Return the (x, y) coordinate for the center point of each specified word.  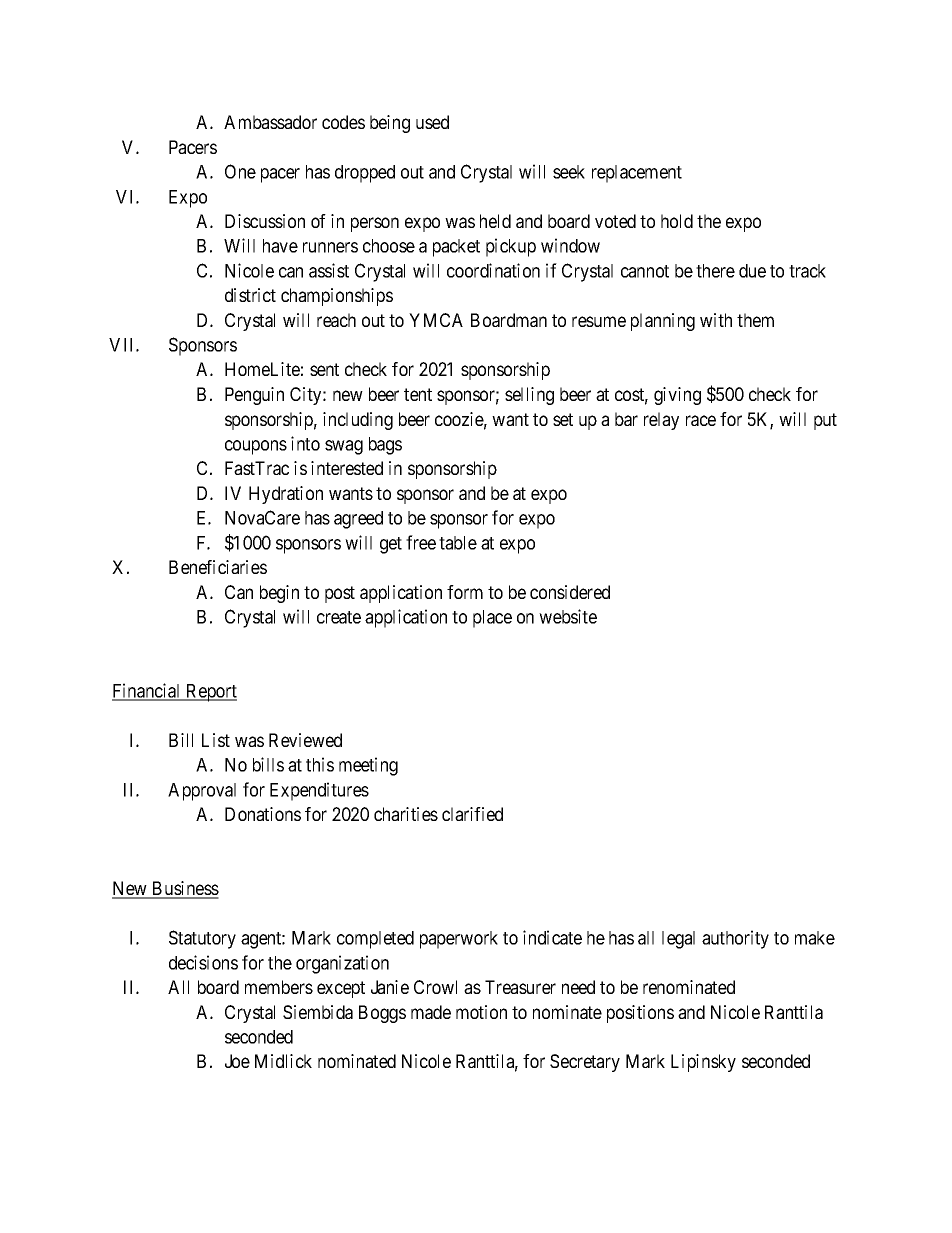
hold (677, 221)
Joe (237, 1061)
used (432, 122)
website (568, 616)
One (240, 171)
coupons (256, 447)
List (216, 740)
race (701, 420)
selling (529, 396)
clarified (472, 814)
